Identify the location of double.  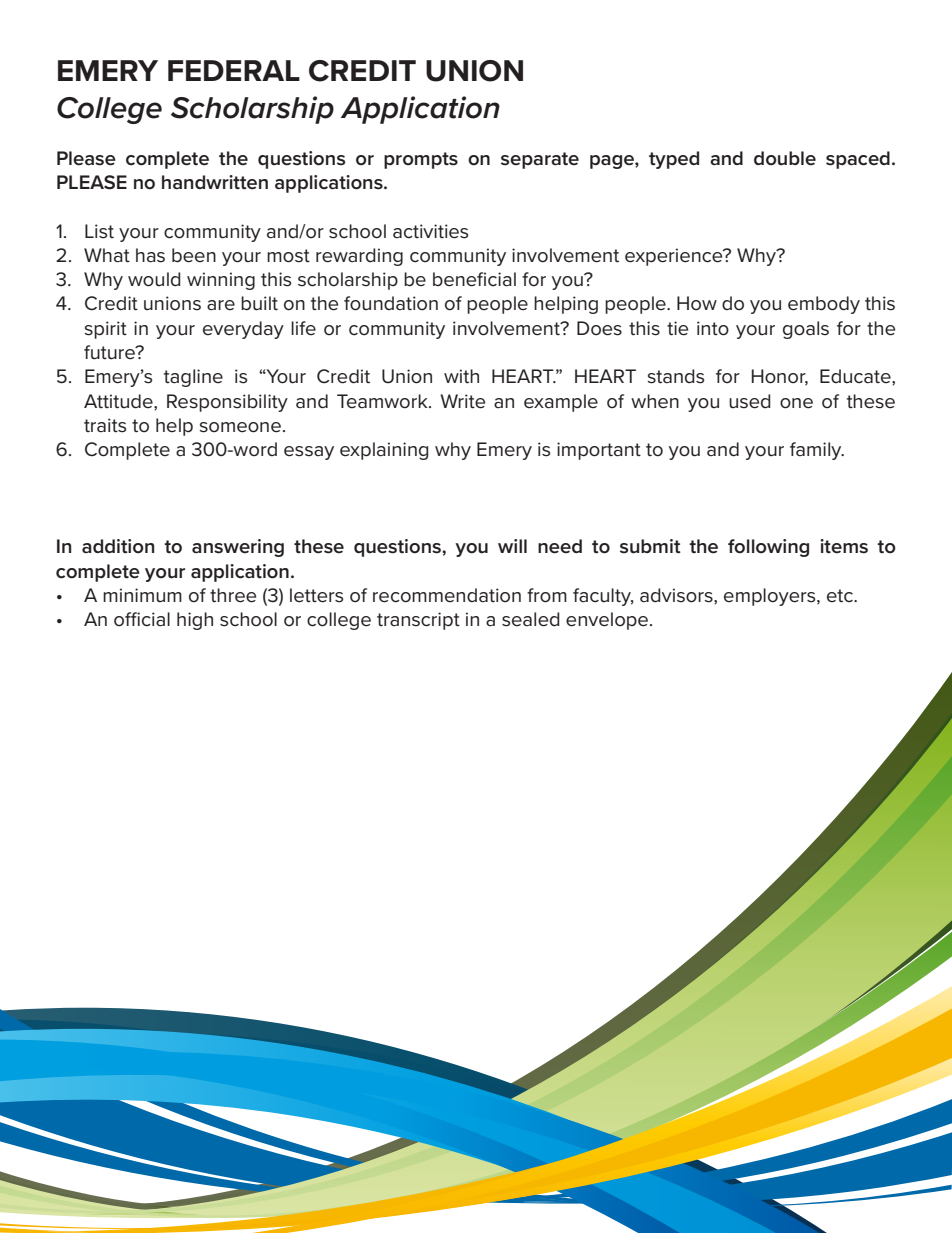
(785, 158).
